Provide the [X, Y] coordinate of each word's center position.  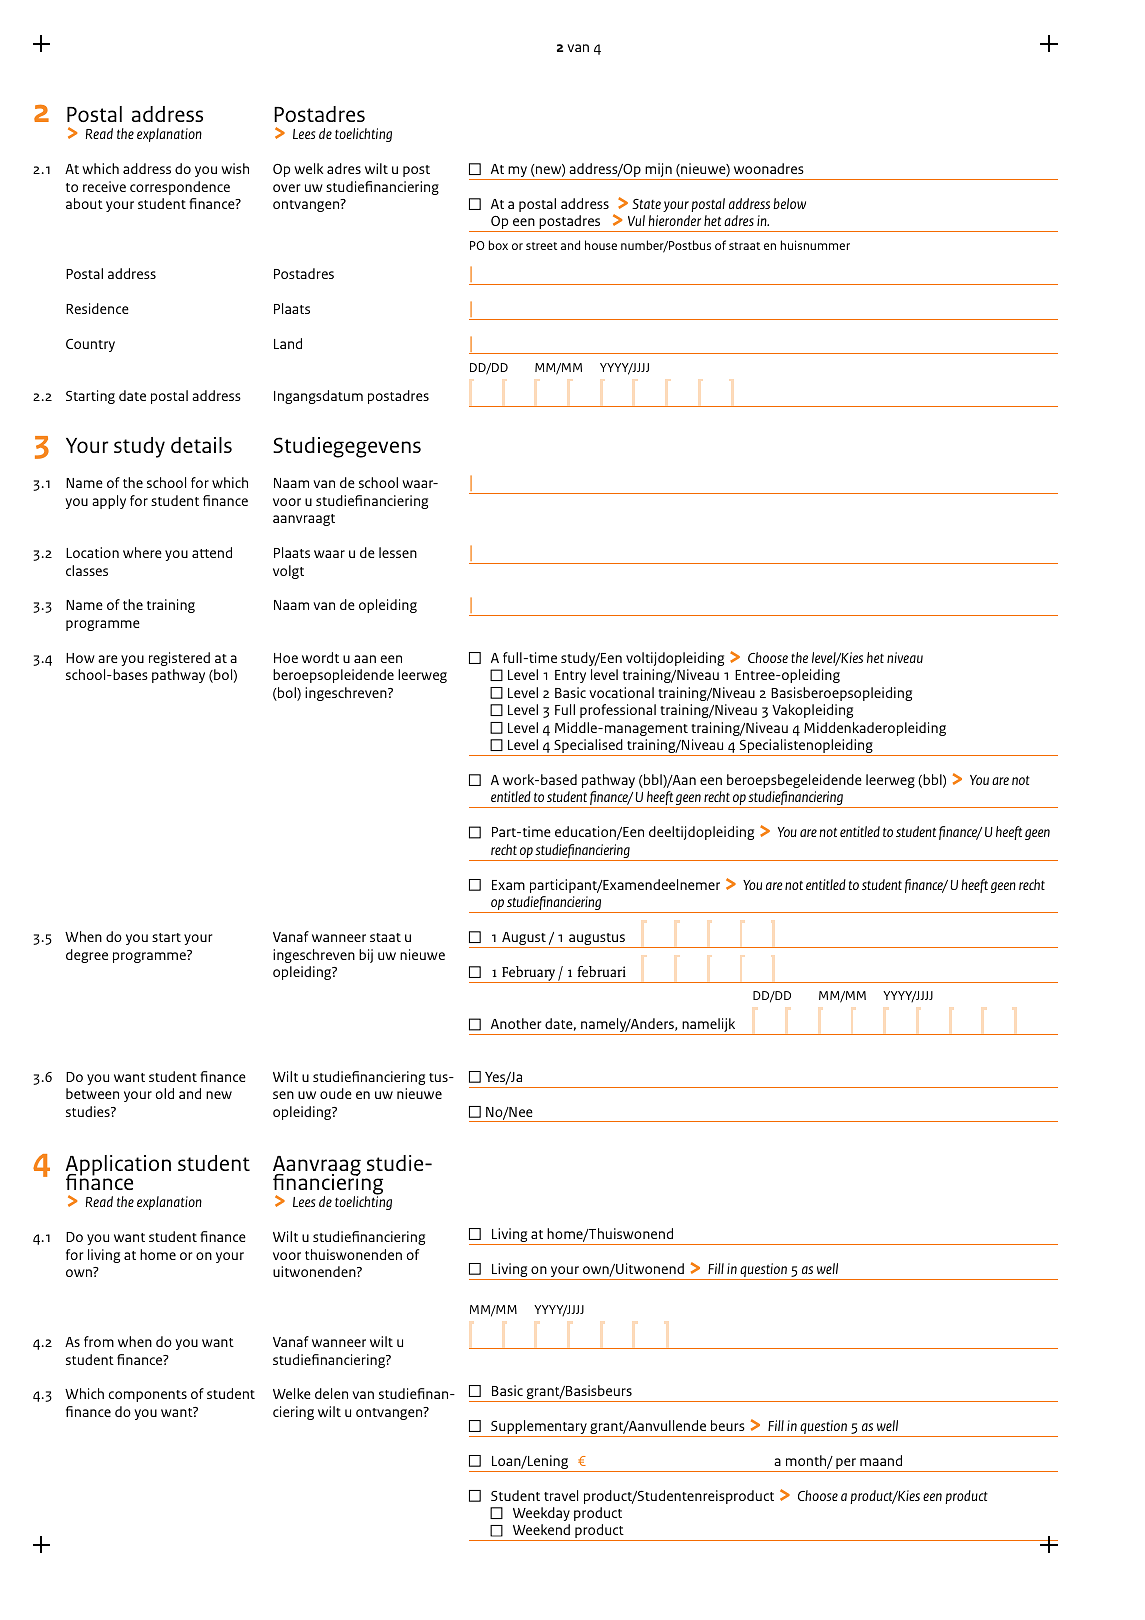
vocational [621, 692]
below [789, 203]
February [529, 974]
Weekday [541, 1514]
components [148, 1396]
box [498, 245]
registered [179, 659]
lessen [398, 552]
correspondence [180, 188]
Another [516, 1023]
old [164, 1093]
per [846, 1465]
